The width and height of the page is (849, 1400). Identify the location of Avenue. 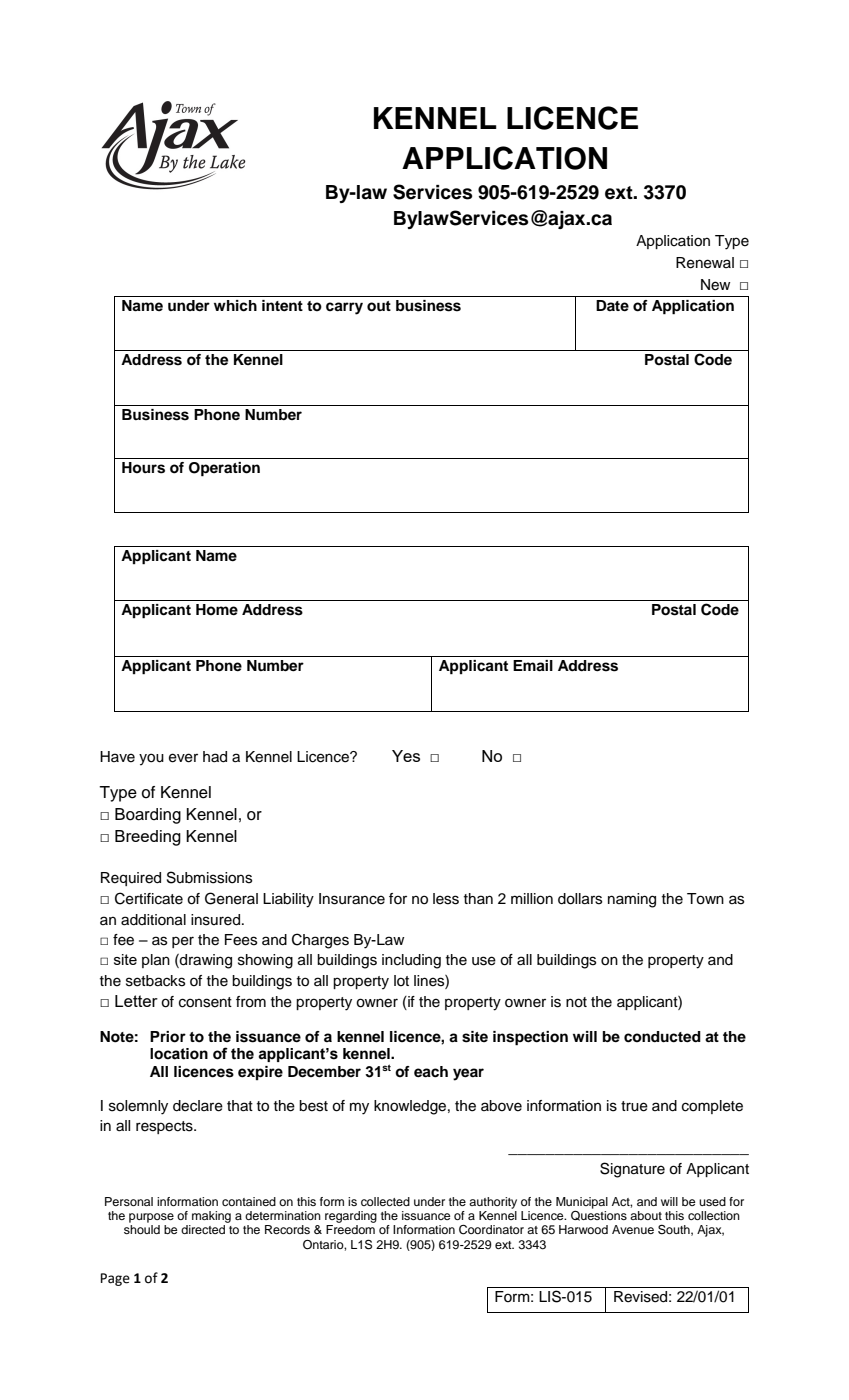
(633, 1229).
